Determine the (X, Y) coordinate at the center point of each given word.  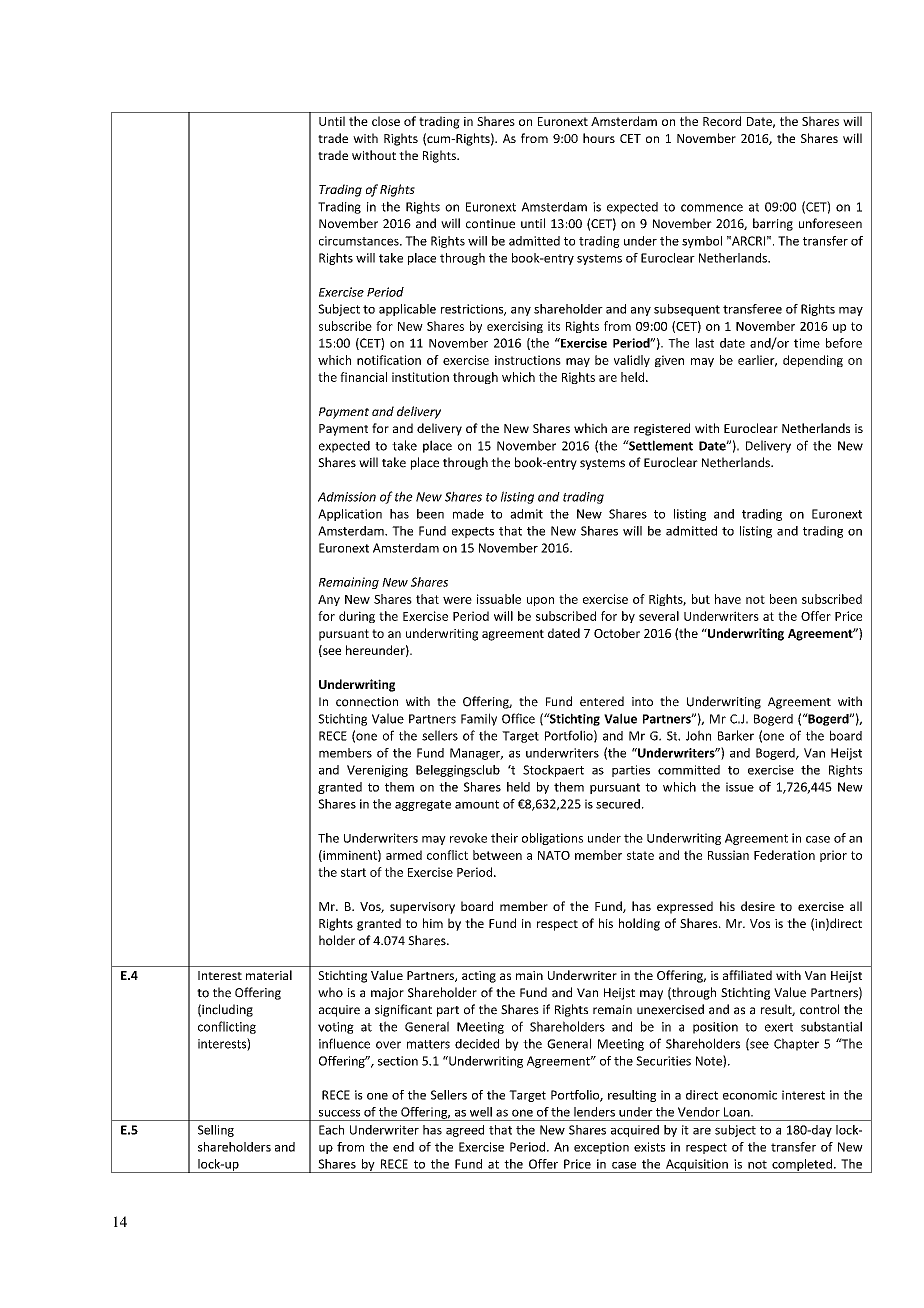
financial (363, 377)
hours (599, 138)
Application (350, 515)
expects (473, 532)
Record (722, 121)
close (386, 121)
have (728, 599)
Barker (736, 735)
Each (331, 1130)
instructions (528, 360)
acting (479, 977)
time (807, 343)
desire (758, 906)
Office (518, 718)
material (269, 975)
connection (367, 702)
